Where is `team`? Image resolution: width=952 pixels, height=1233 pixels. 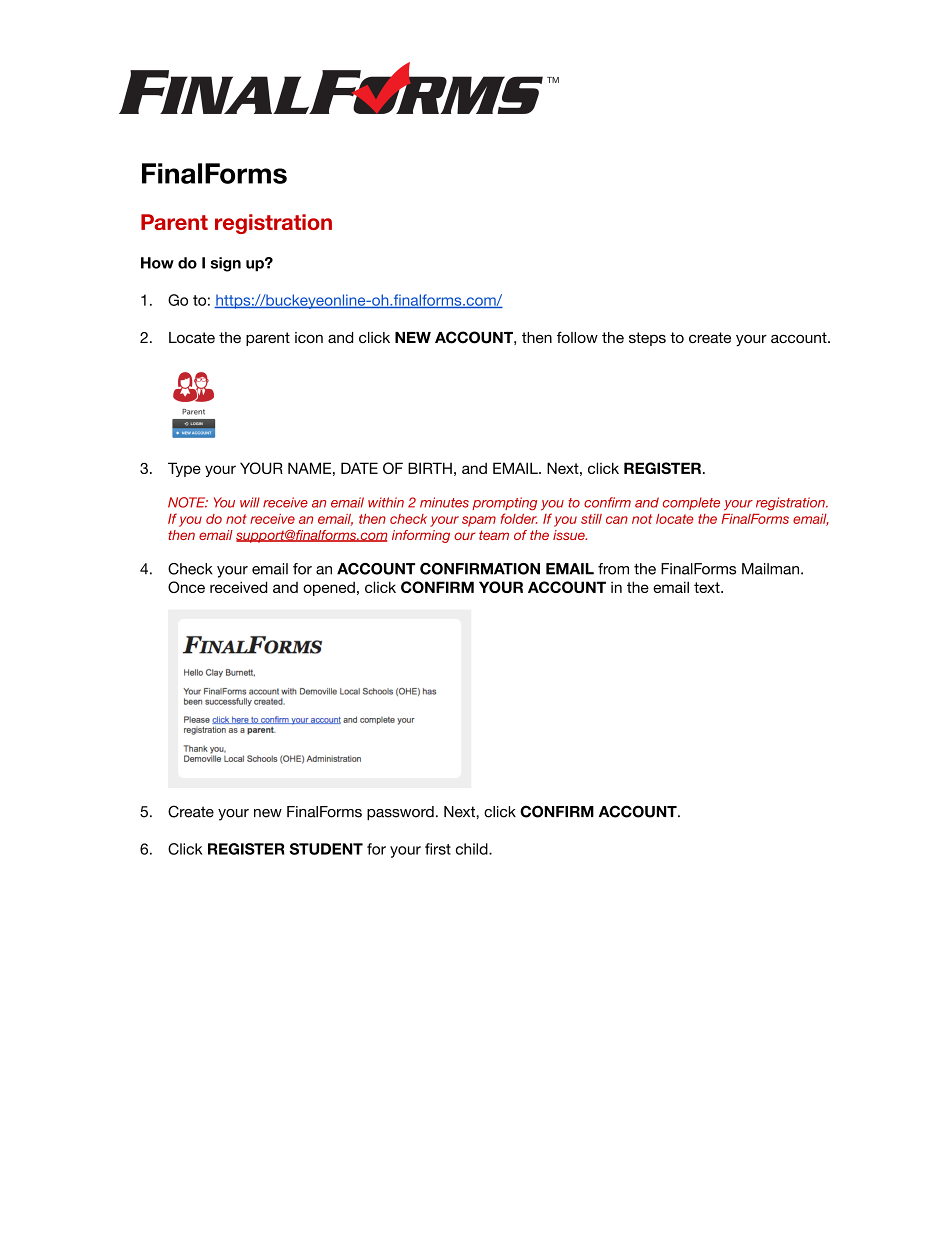
team is located at coordinates (494, 535).
